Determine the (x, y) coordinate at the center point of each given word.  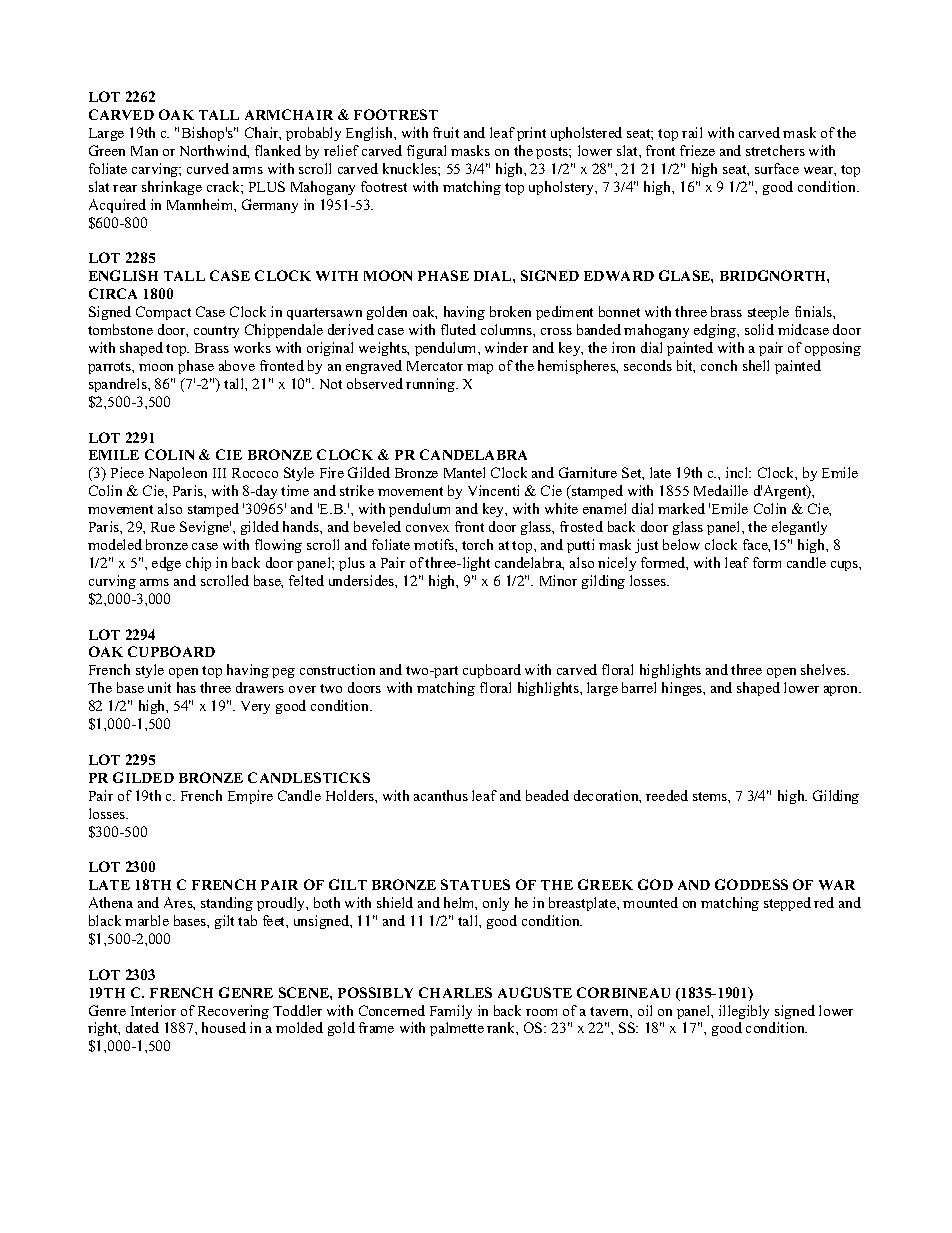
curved (208, 168)
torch (477, 544)
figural (426, 152)
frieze (697, 150)
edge (166, 564)
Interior (153, 1010)
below (681, 544)
